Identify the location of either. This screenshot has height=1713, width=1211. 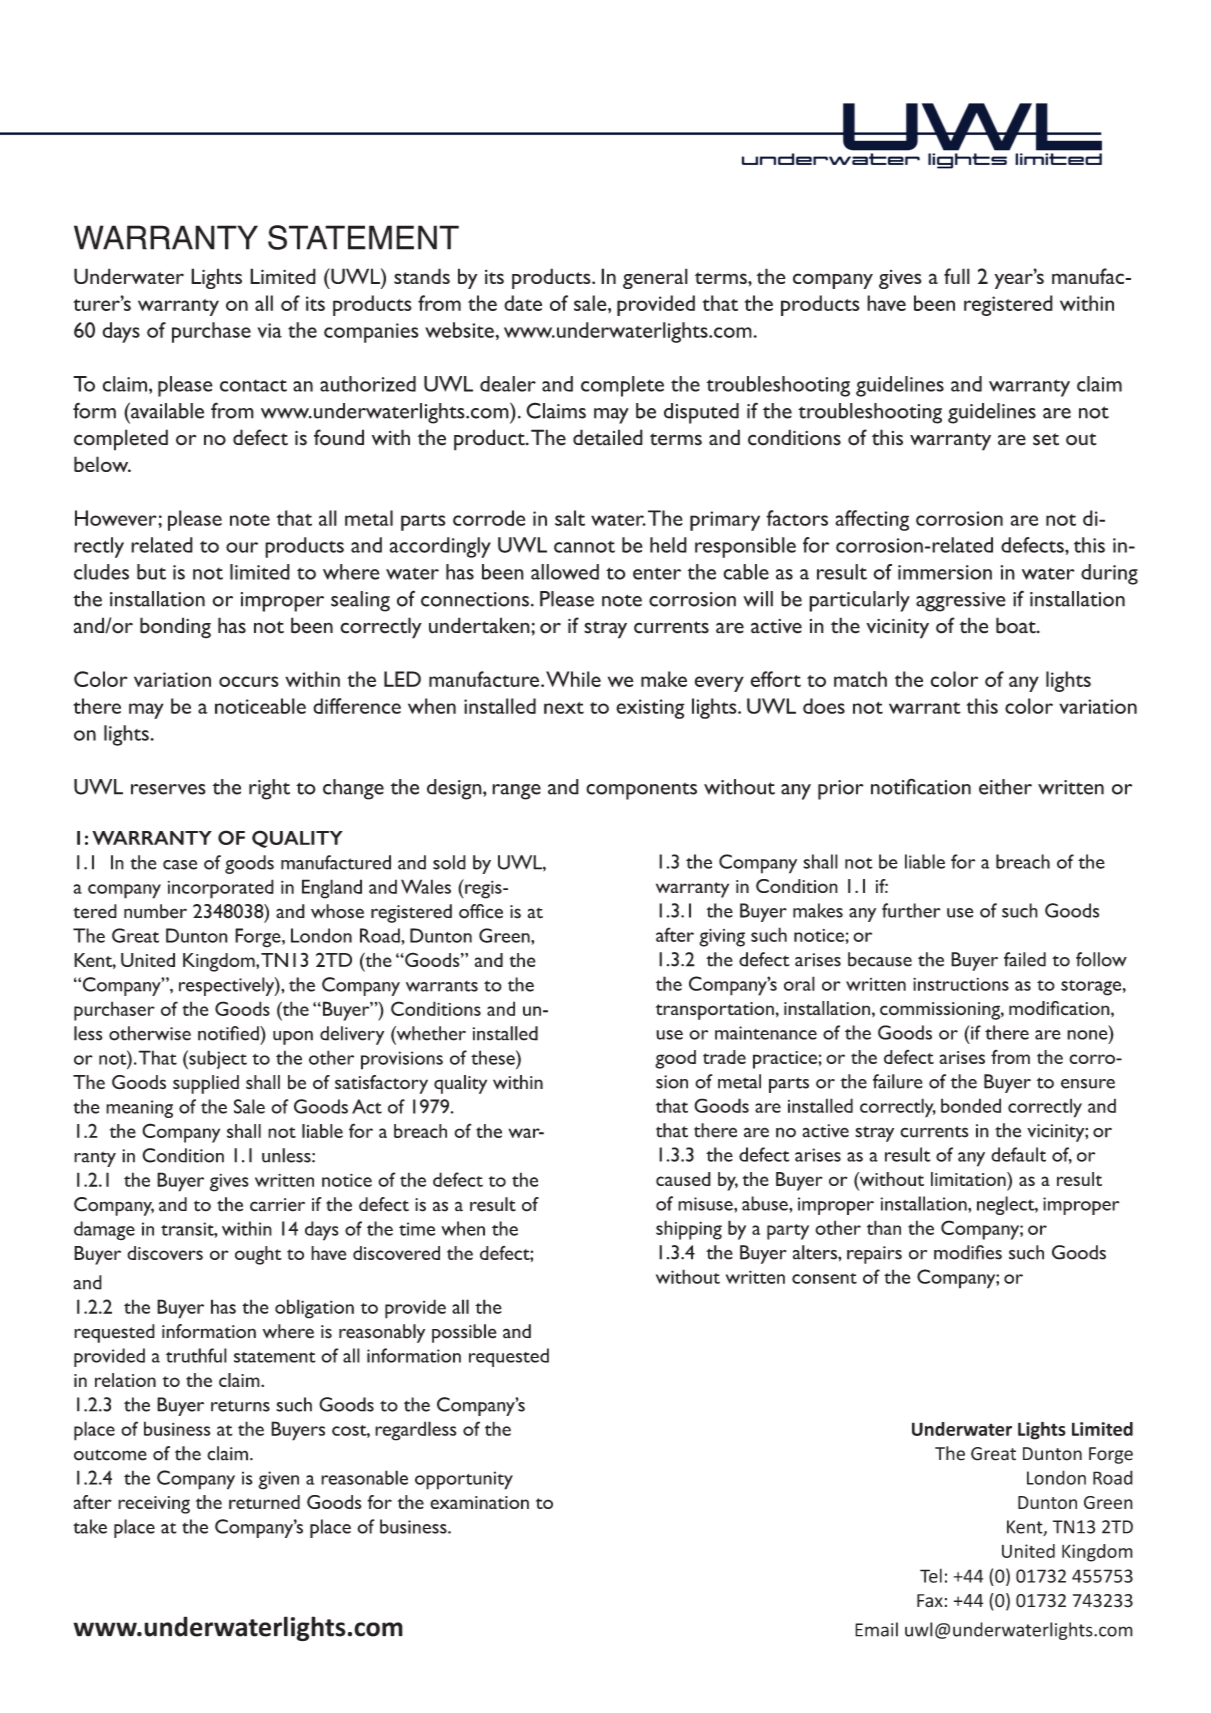
(1005, 787).
